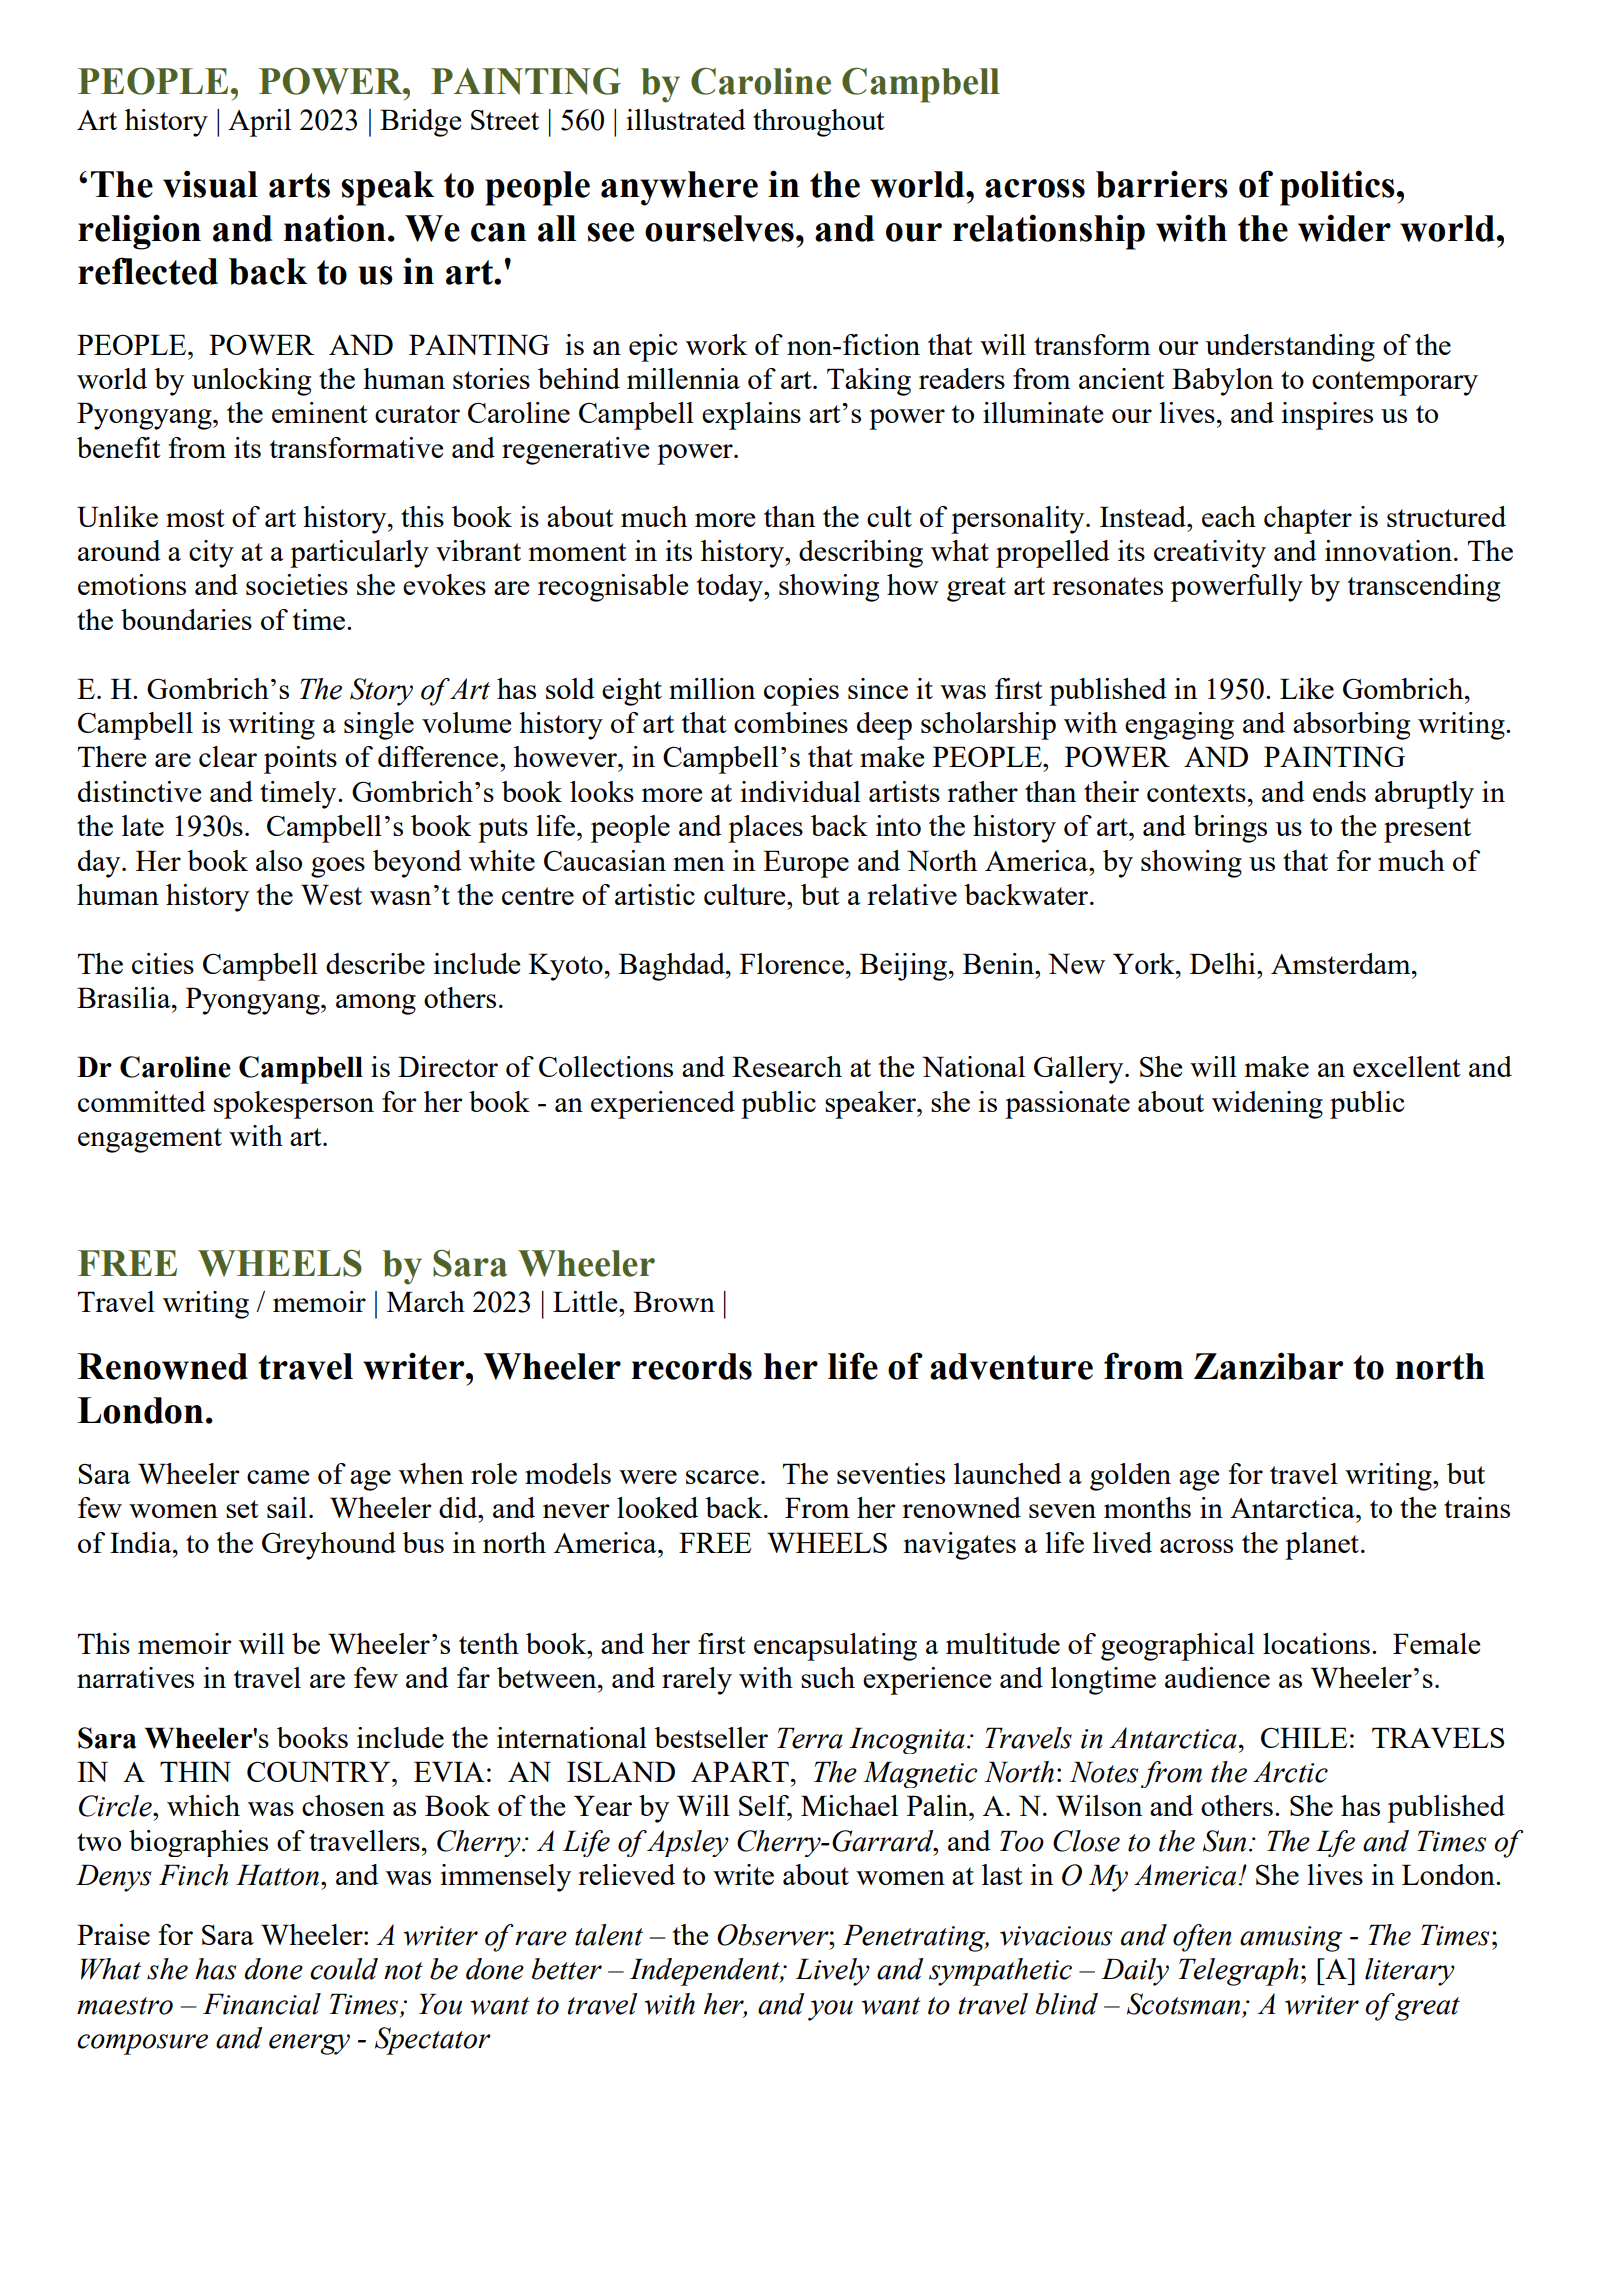 This document has height=2290, width=1620. I want to click on records, so click(691, 1366).
